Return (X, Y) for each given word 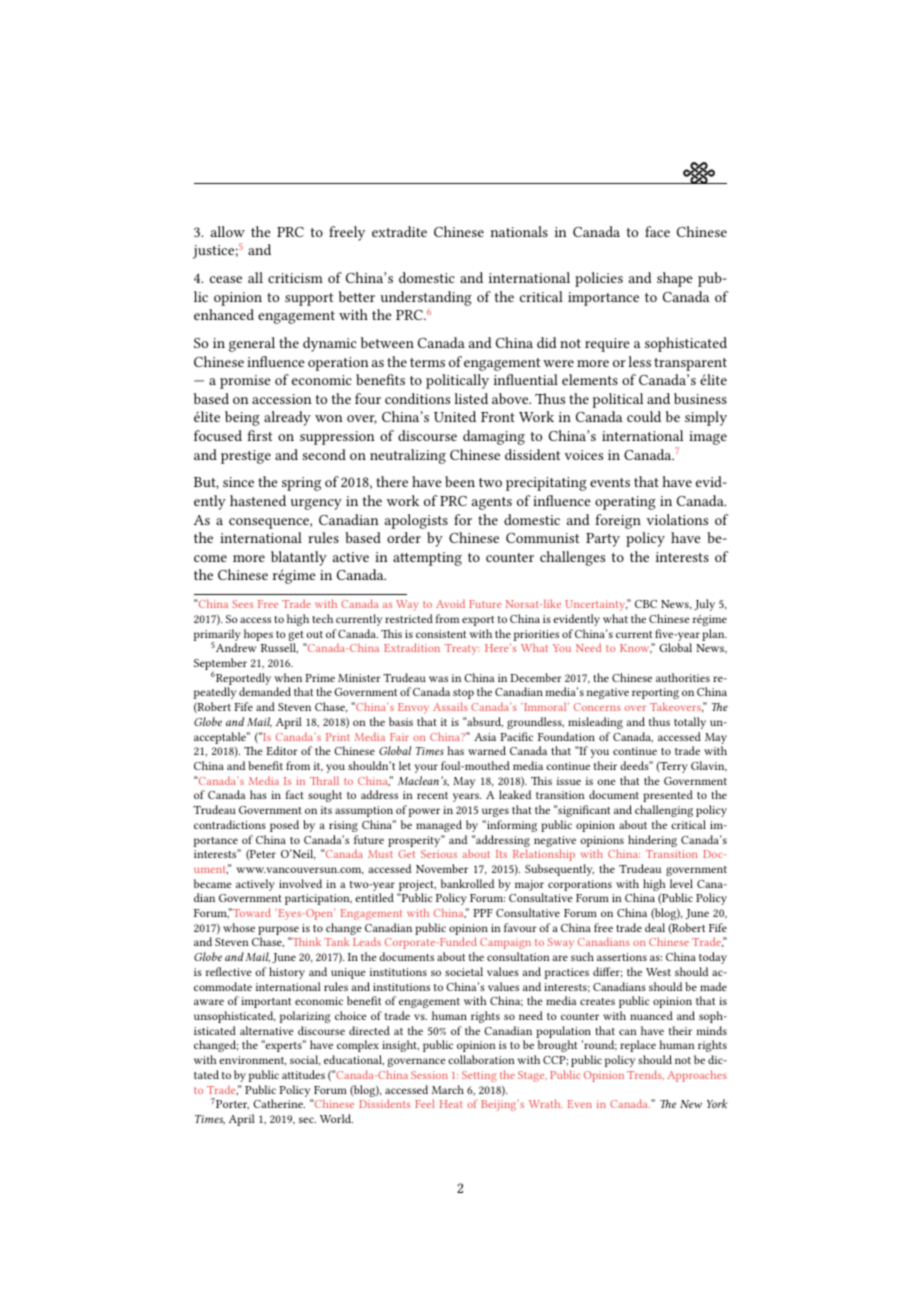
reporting (655, 693)
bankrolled (467, 883)
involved (300, 883)
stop (463, 694)
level (681, 883)
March (448, 1089)
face (657, 231)
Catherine (279, 1103)
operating (625, 503)
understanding (426, 298)
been (460, 481)
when (288, 677)
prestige (246, 457)
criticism (295, 278)
